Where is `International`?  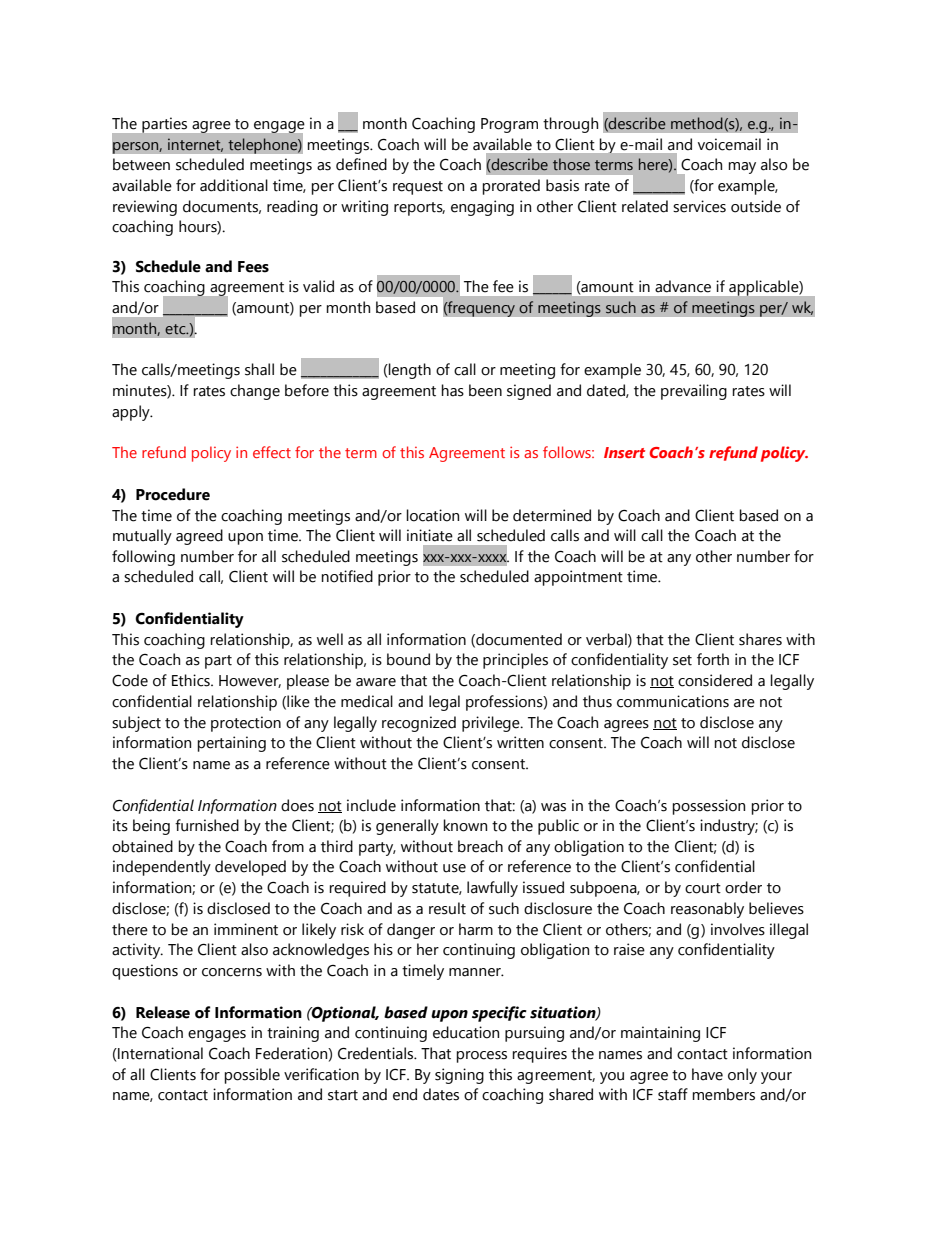
International is located at coordinates (159, 1053).
